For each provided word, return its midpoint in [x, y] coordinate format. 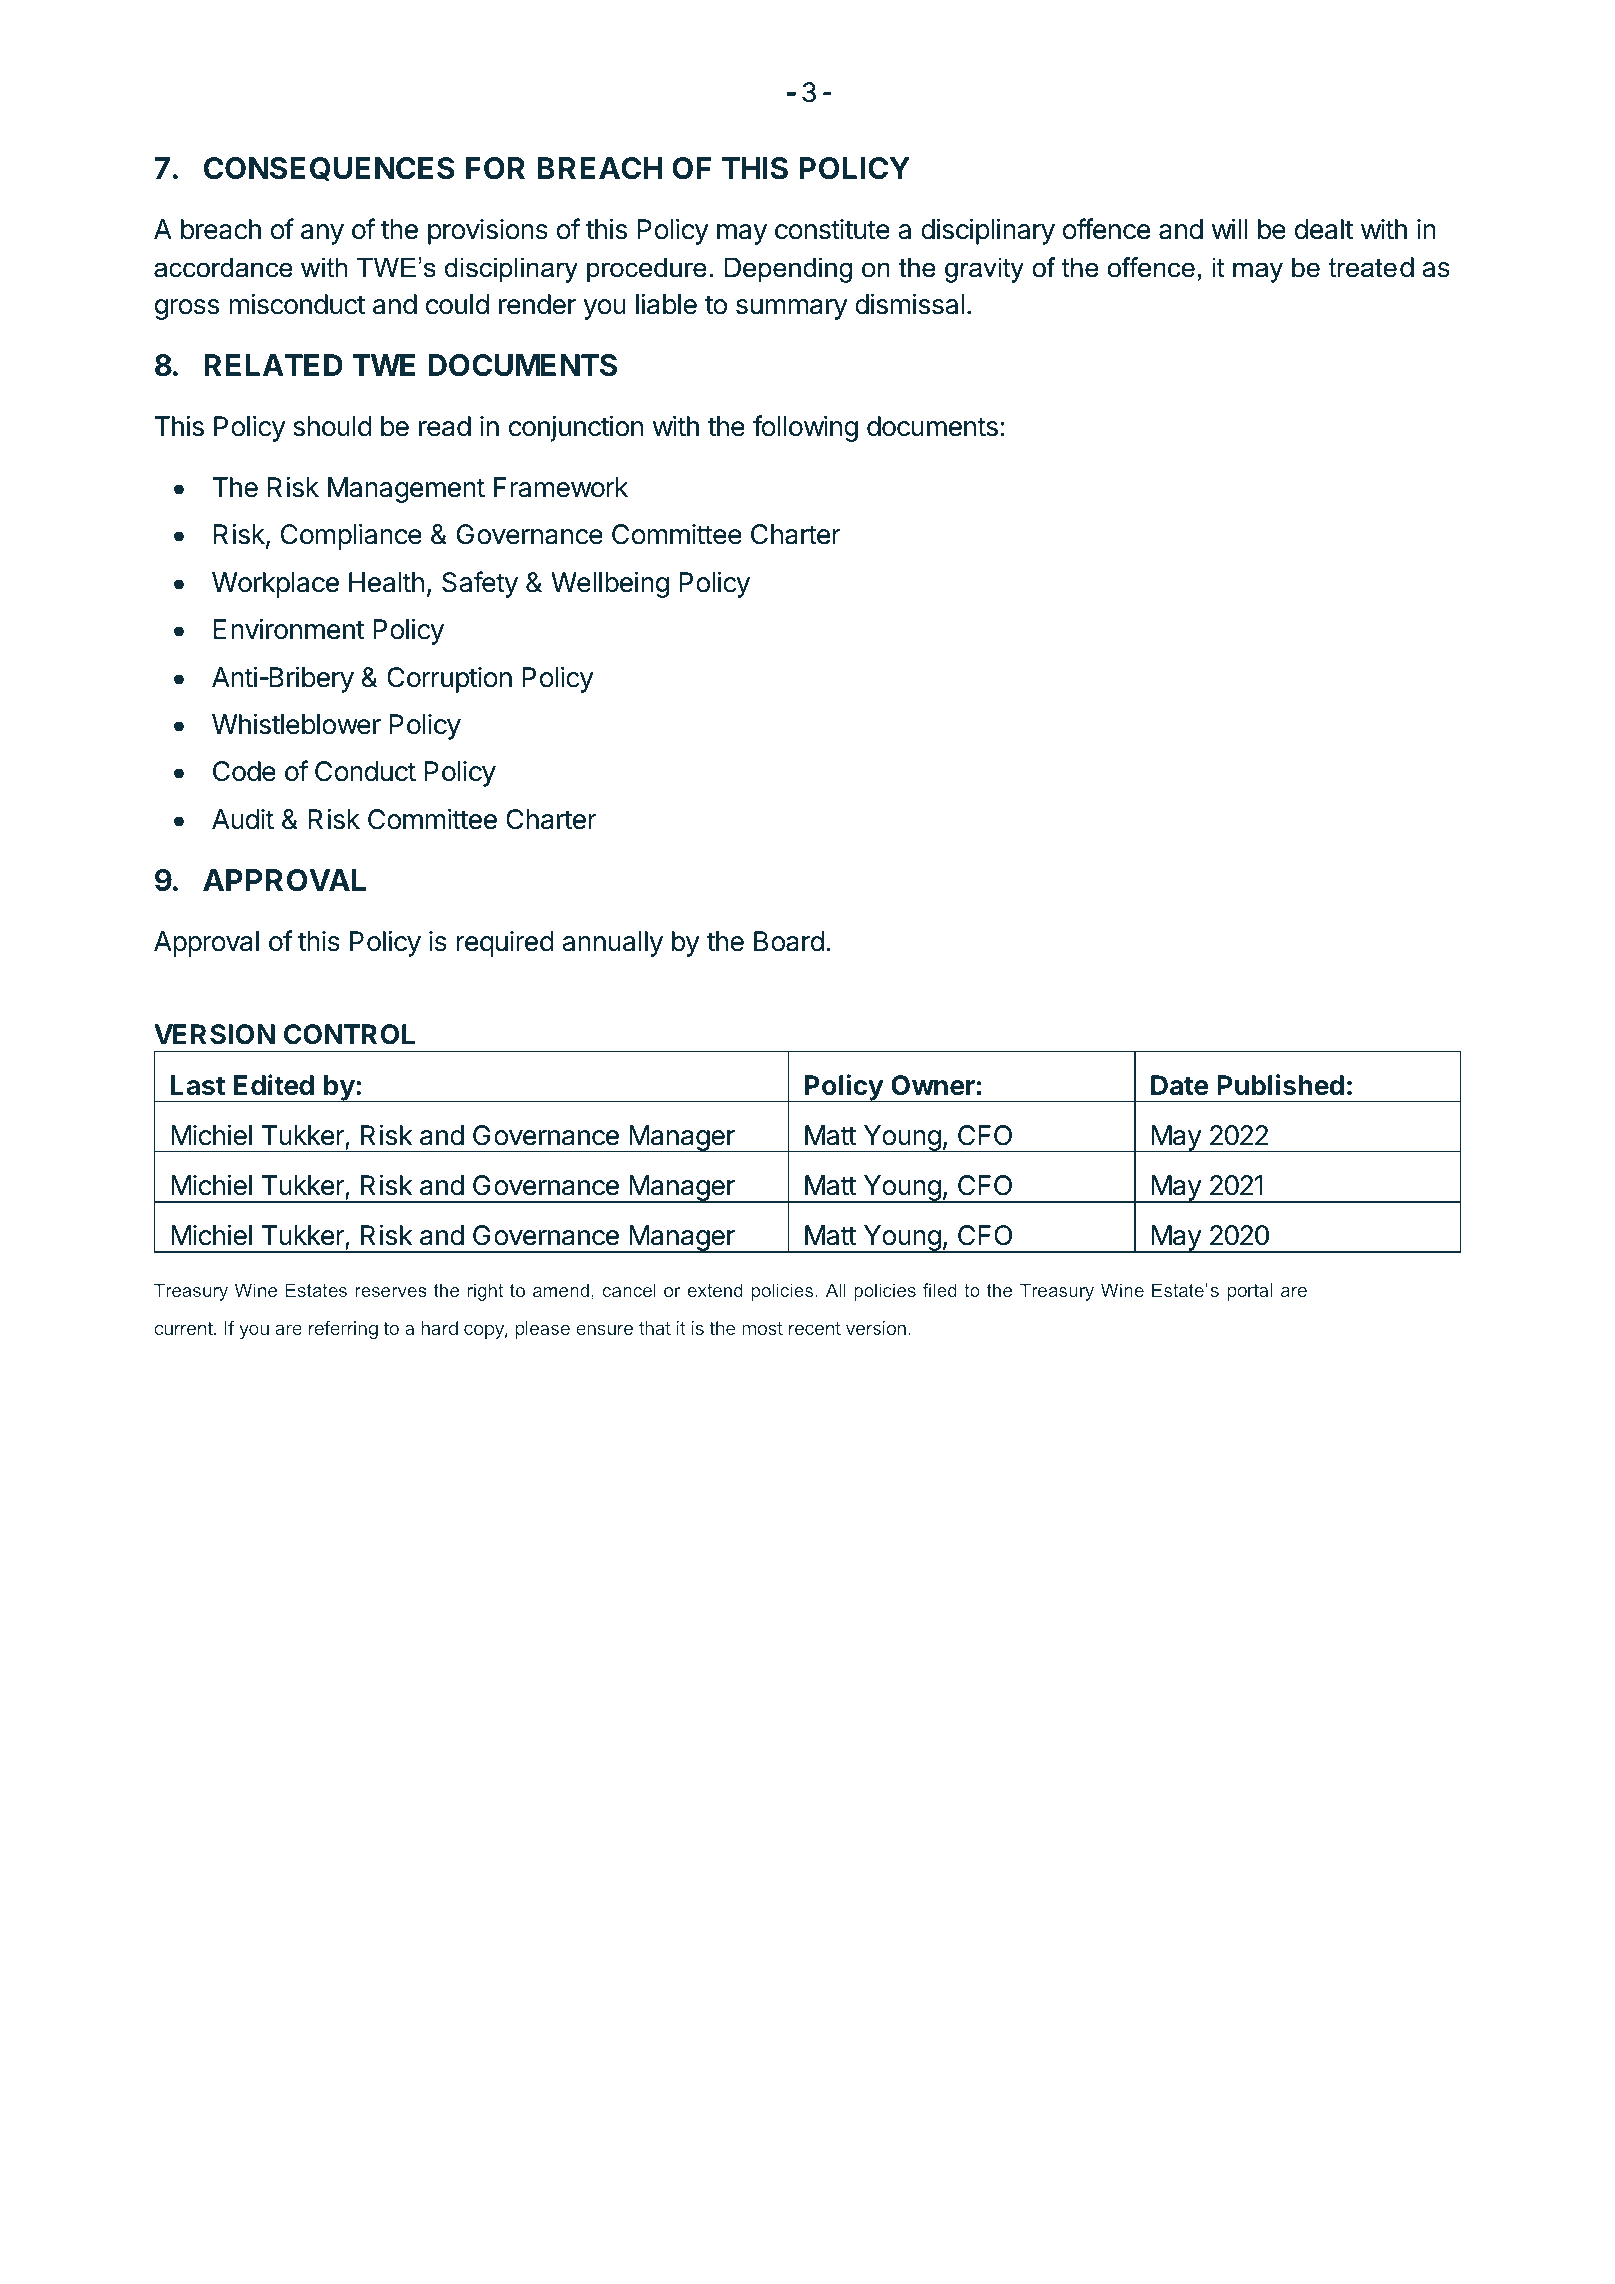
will [1229, 228]
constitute [832, 229]
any [322, 234]
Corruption [449, 680]
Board [789, 941]
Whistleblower [296, 724]
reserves [391, 1292]
